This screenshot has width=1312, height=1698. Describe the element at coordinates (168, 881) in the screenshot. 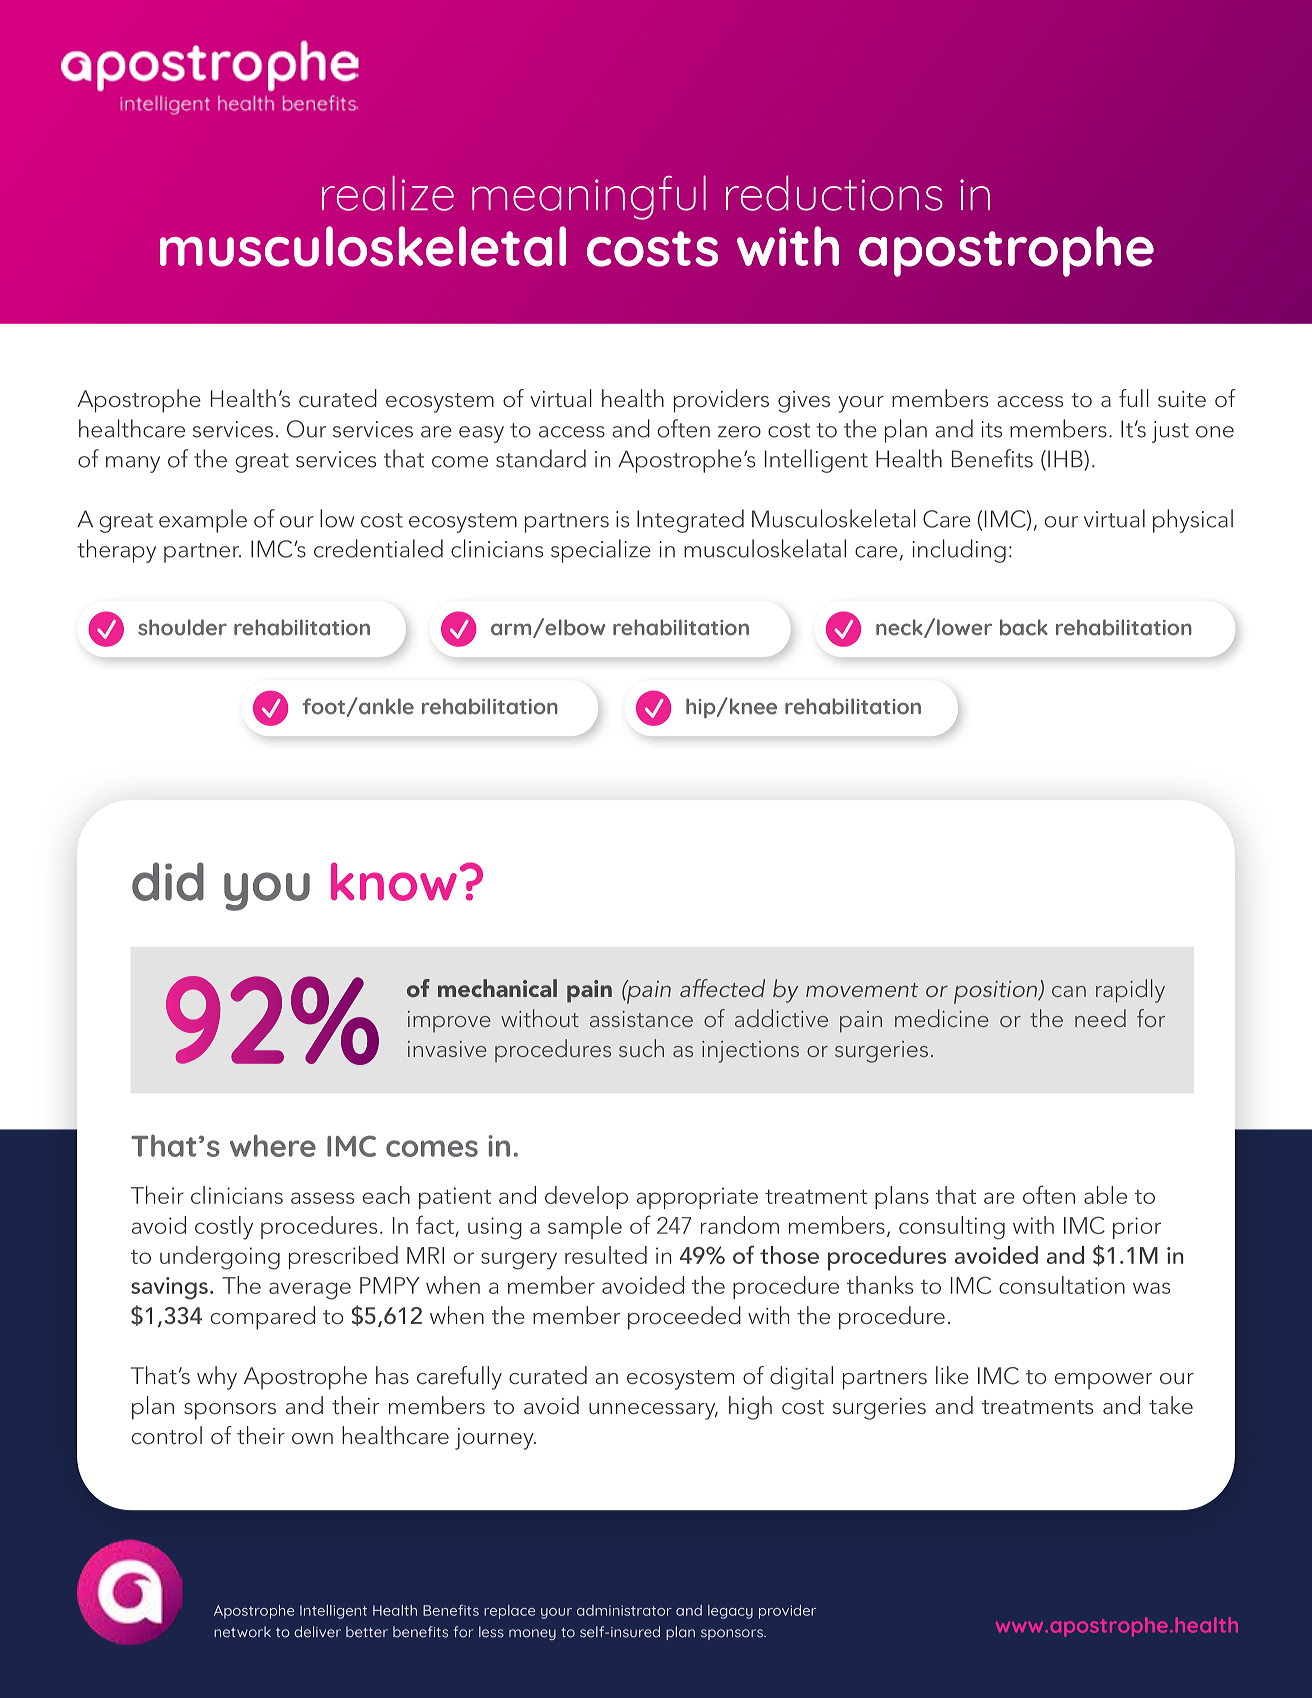

I see `did` at that location.
